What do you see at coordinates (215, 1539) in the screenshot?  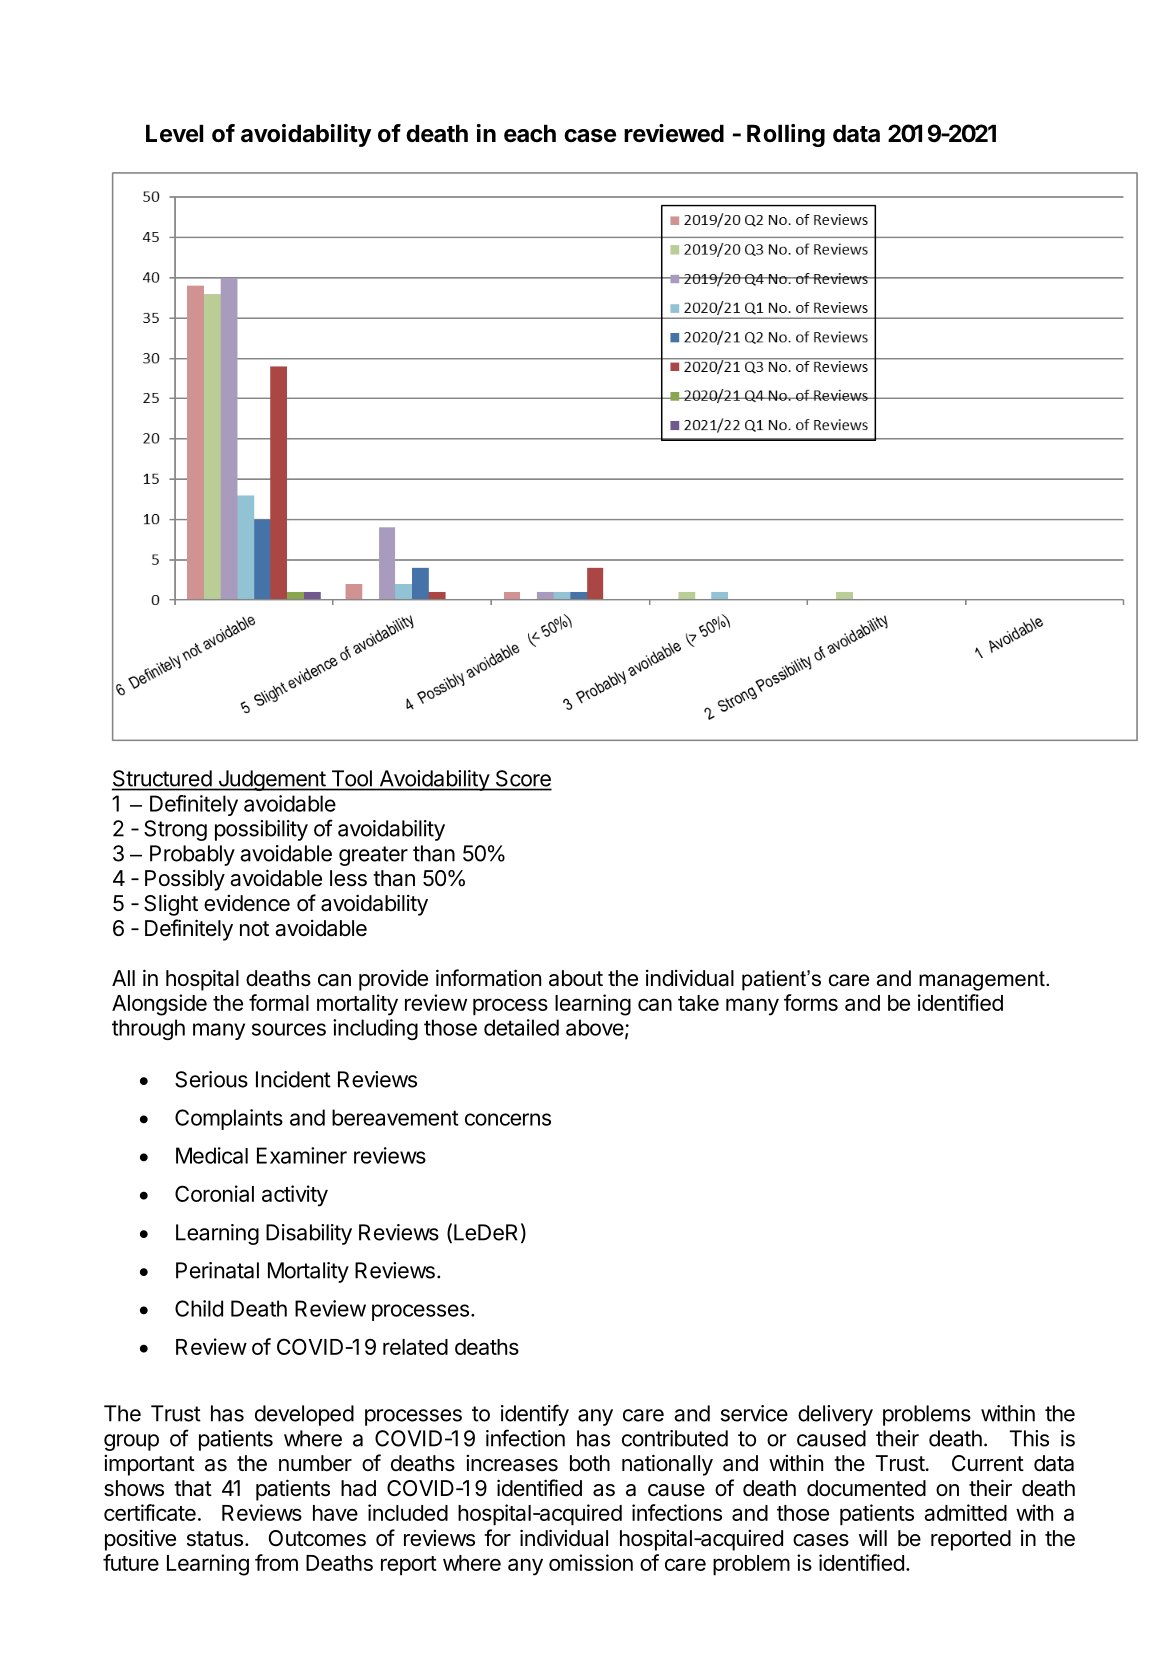 I see `status` at bounding box center [215, 1539].
